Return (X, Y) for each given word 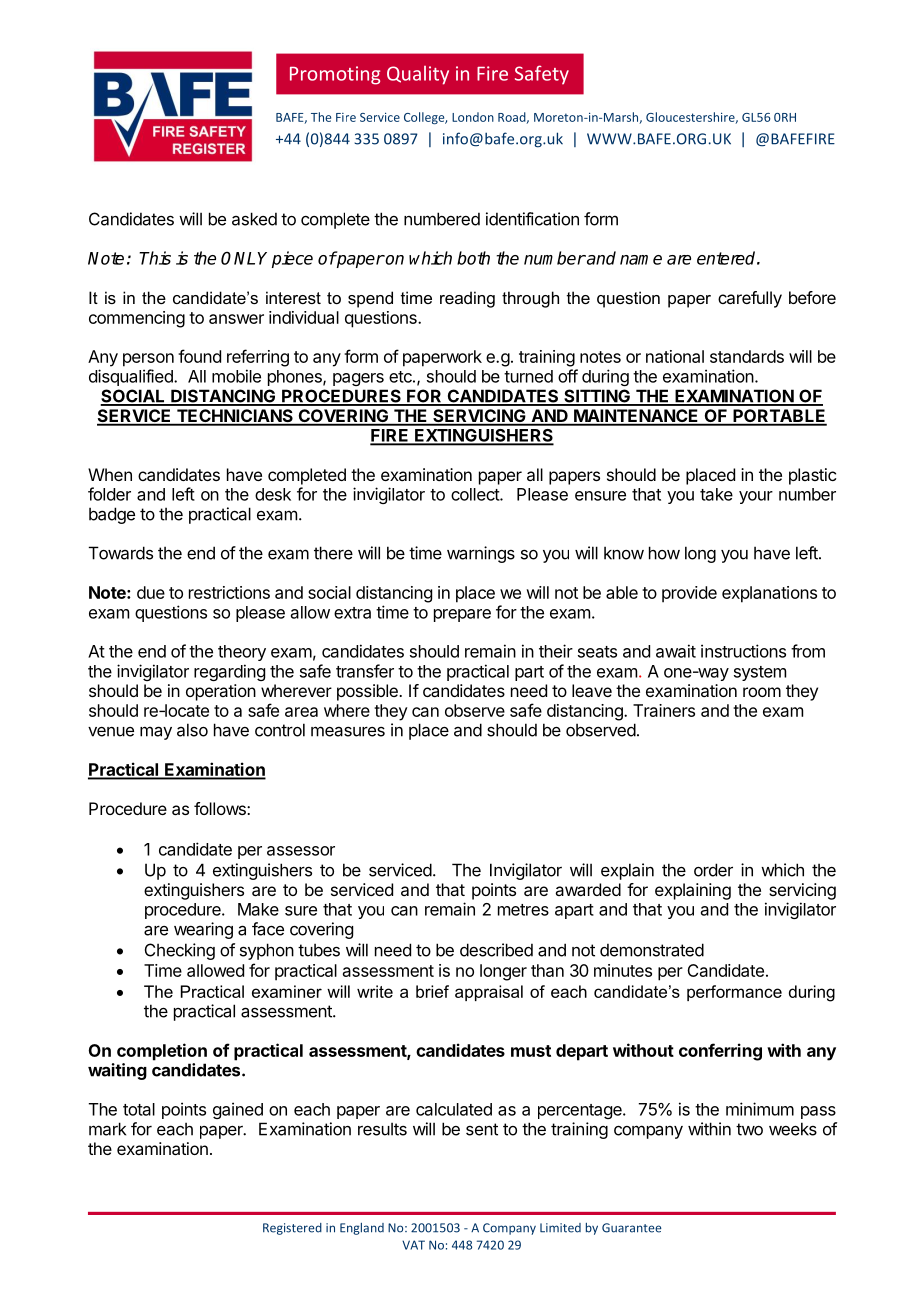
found (199, 356)
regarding (229, 672)
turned (528, 376)
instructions (743, 651)
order (713, 870)
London (473, 117)
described (496, 950)
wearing (203, 930)
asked (254, 219)
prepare (462, 615)
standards (747, 356)
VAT (413, 1245)
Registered (292, 1229)
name (641, 260)
